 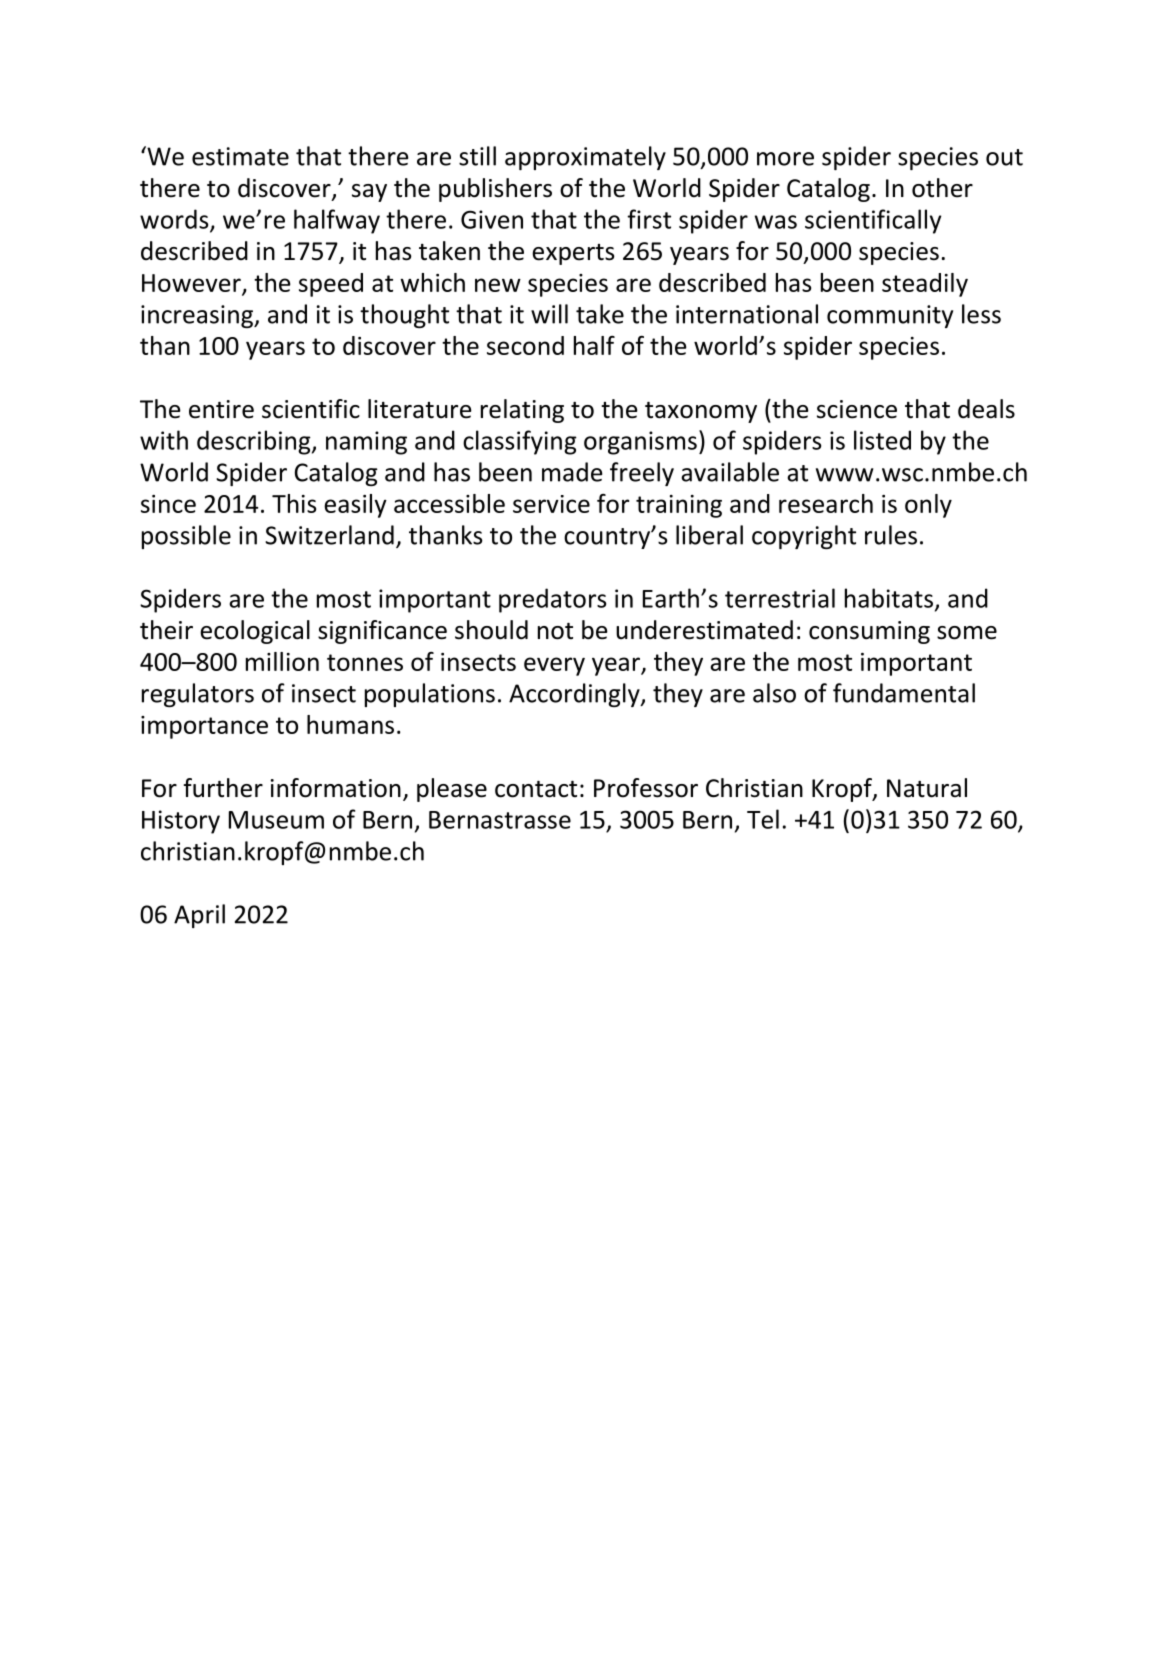 I want to click on increasing, so click(x=198, y=316).
